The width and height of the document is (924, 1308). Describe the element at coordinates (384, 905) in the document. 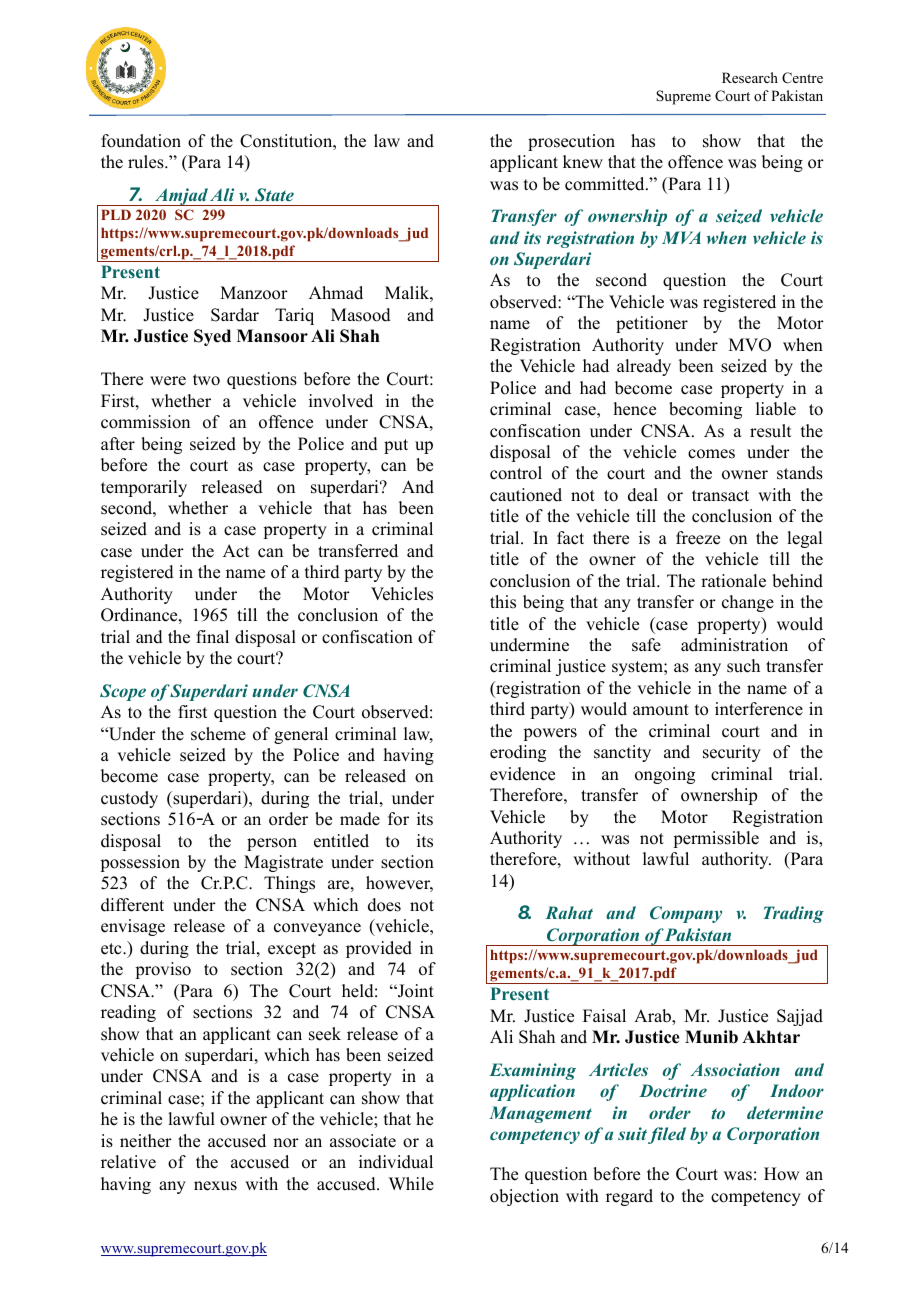

I see `does` at that location.
